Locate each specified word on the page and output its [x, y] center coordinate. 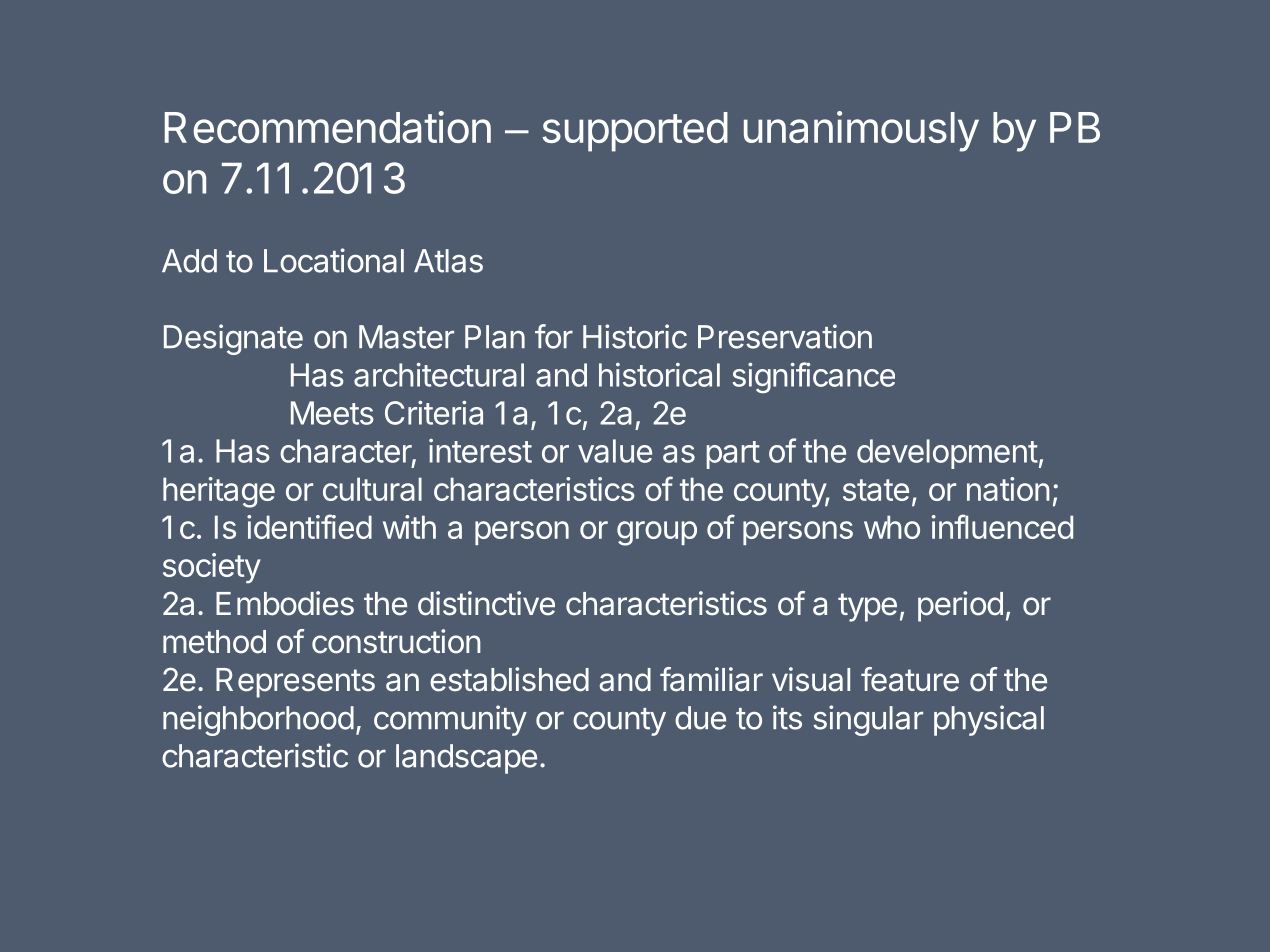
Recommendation [328, 127]
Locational [334, 260]
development [947, 454]
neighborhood [258, 720]
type [867, 607]
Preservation [785, 336]
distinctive [486, 603]
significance [813, 377]
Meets [332, 413]
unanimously [861, 131]
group [657, 533]
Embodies [285, 603]
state [876, 490]
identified [309, 526]
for [554, 336]
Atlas [448, 261]
